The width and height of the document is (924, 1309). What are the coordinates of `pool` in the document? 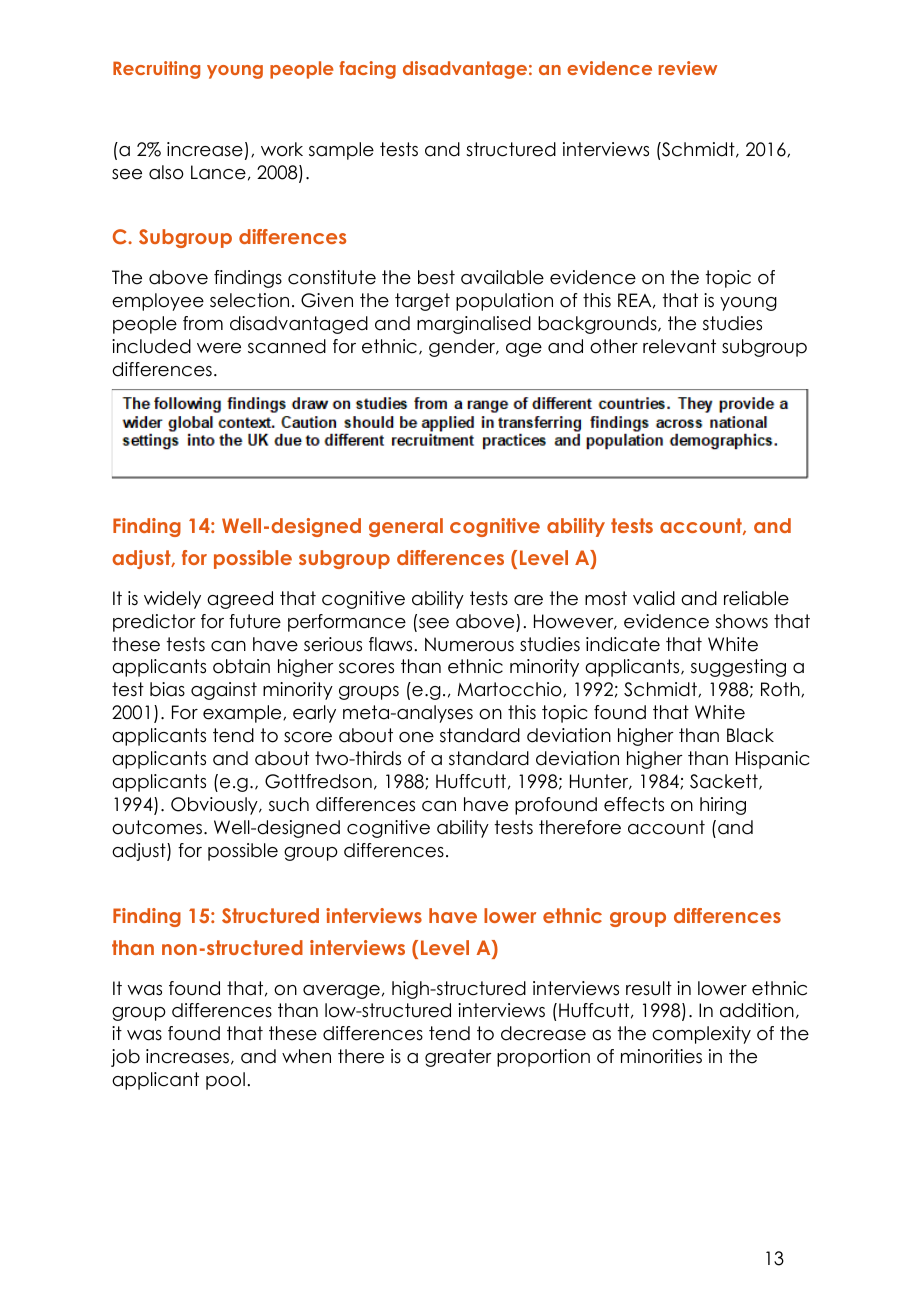 It's located at (225, 1081).
